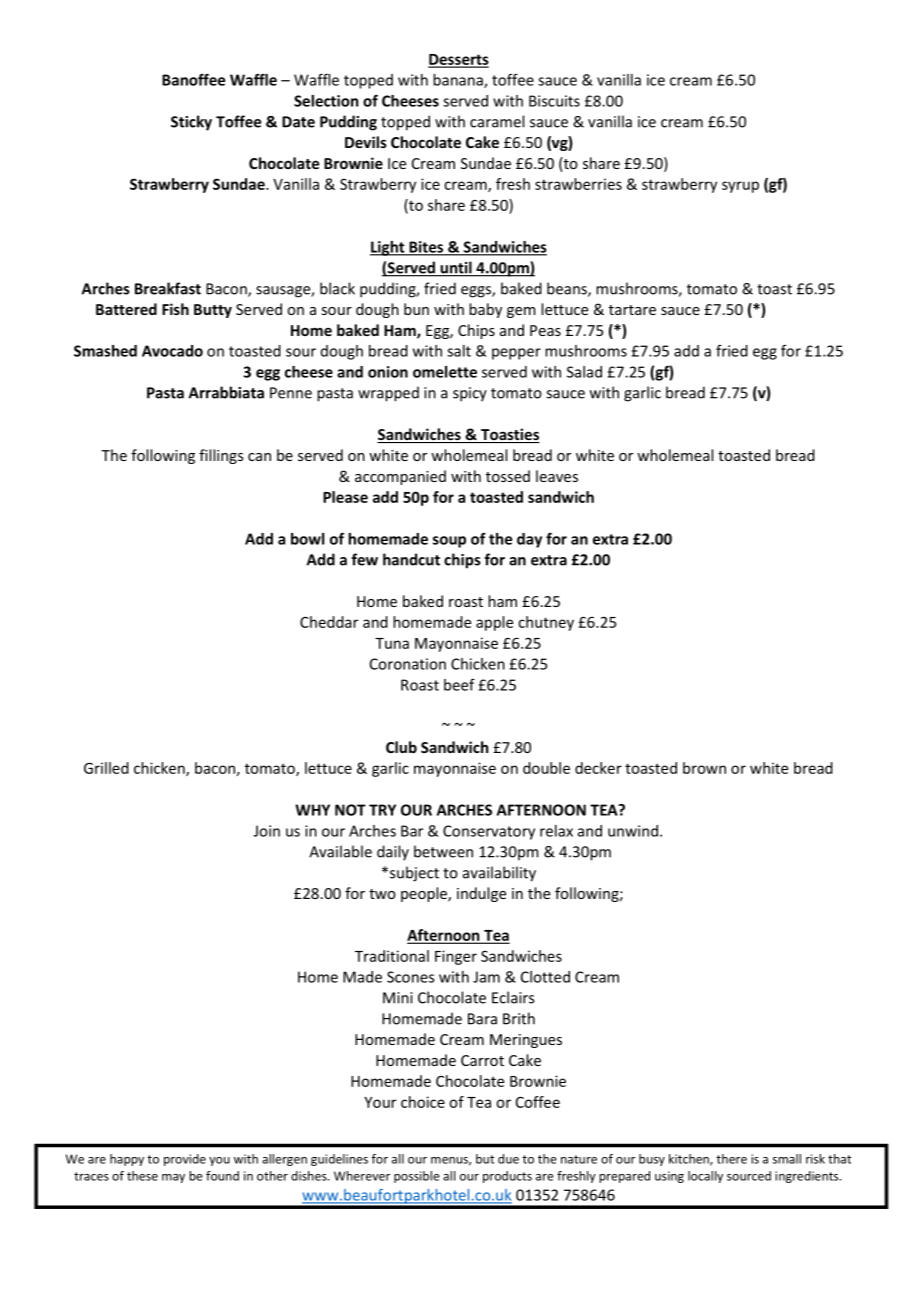 The height and width of the image is (1308, 924). I want to click on strawberries, so click(578, 184).
